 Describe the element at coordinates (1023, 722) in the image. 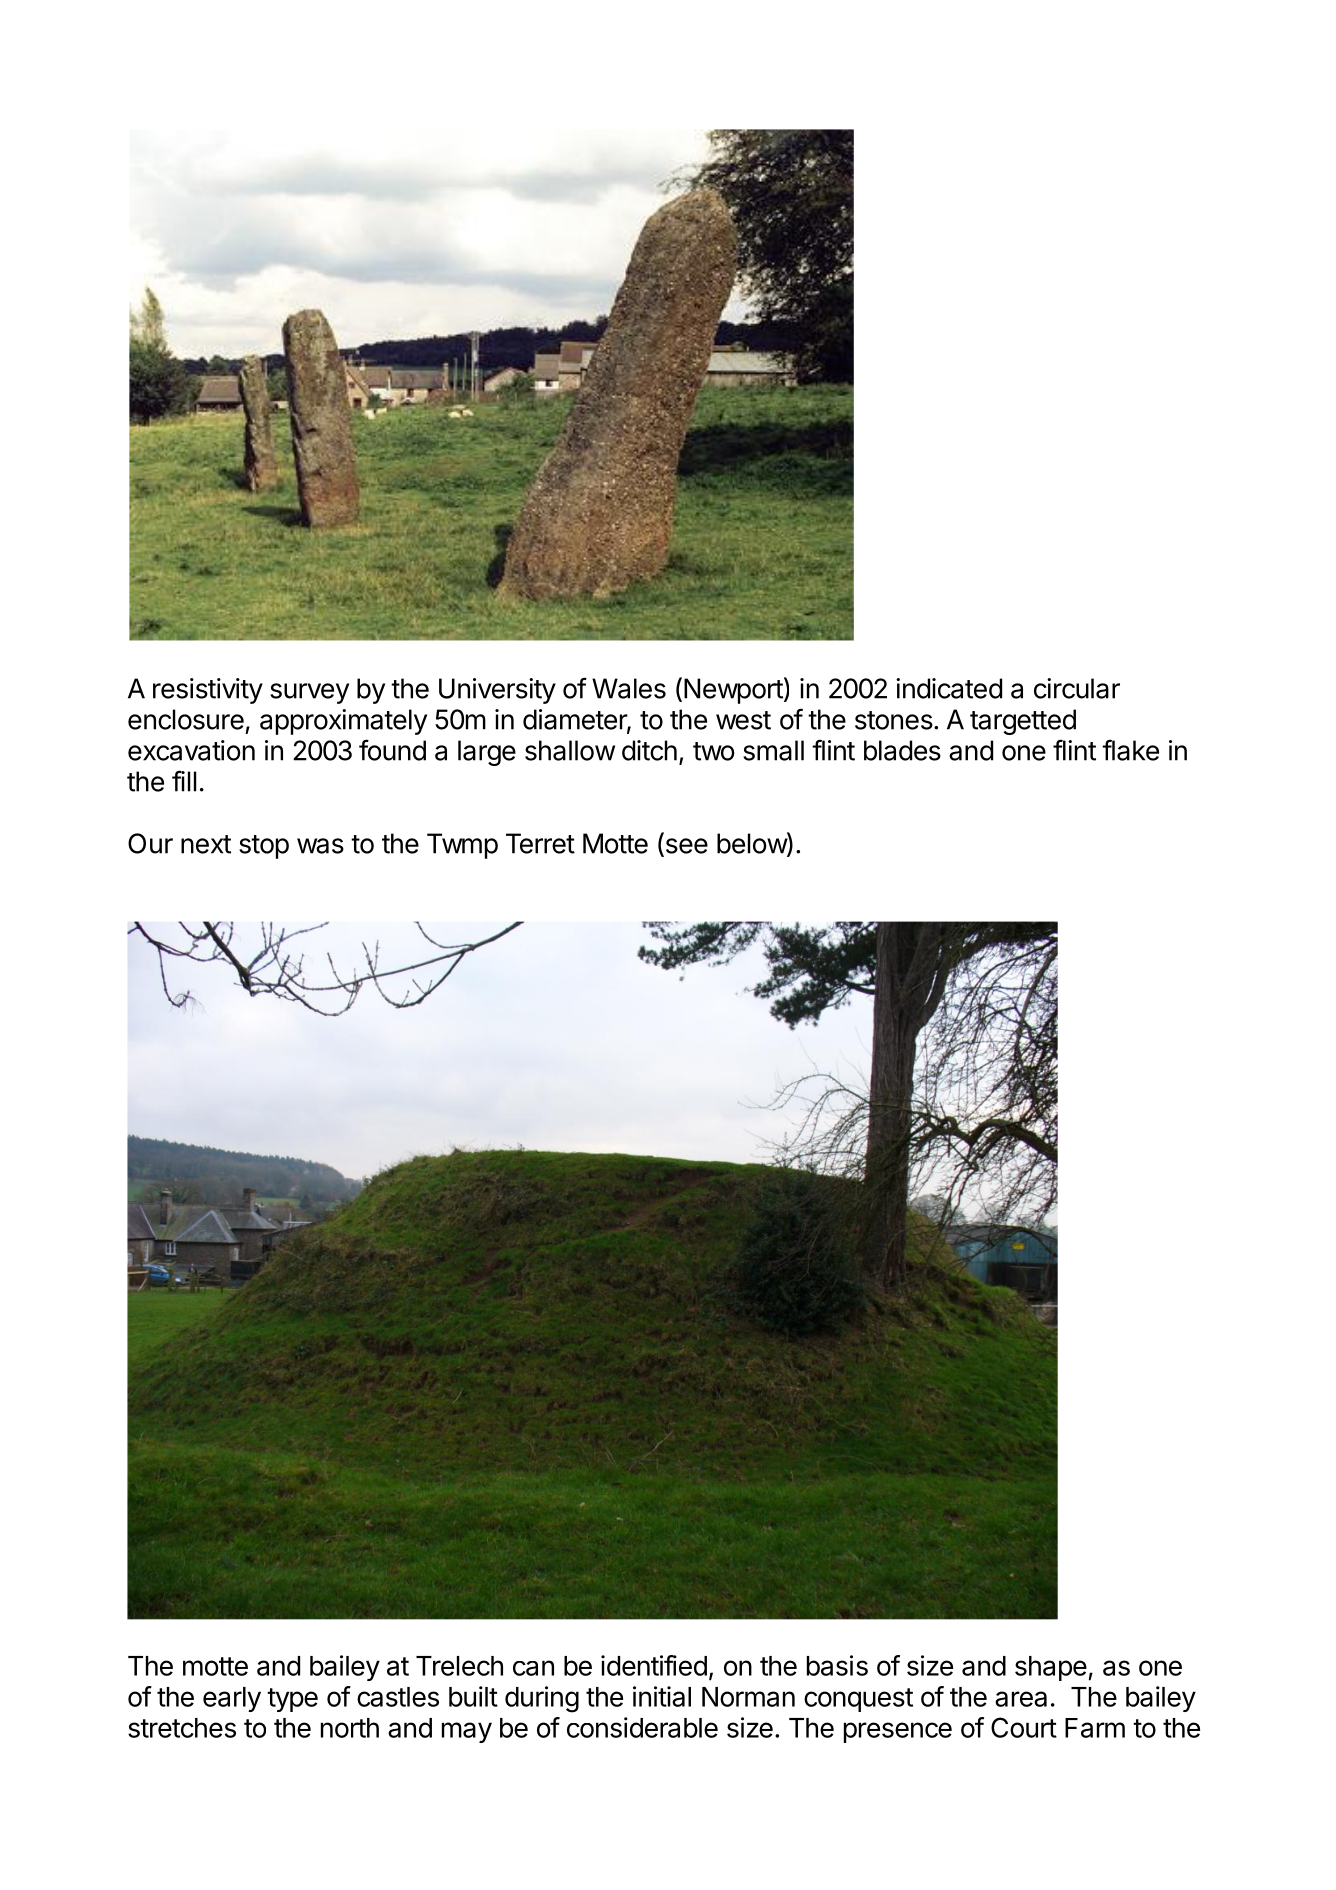

I see `targetted` at that location.
